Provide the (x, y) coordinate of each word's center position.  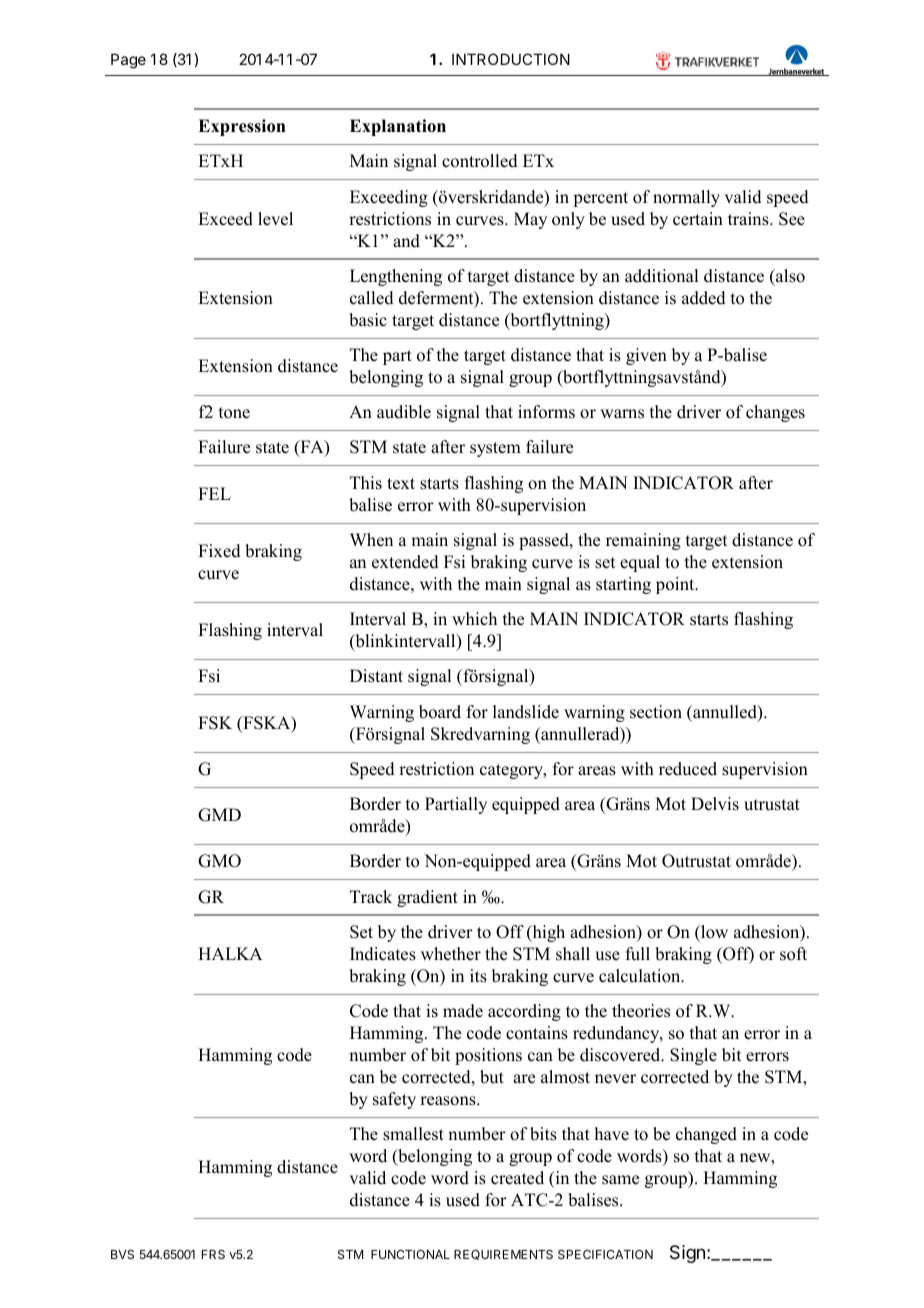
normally (686, 198)
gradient (427, 898)
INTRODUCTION (511, 59)
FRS (213, 1254)
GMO (219, 861)
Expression (242, 127)
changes (775, 413)
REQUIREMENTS (503, 1255)
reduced (688, 769)
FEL (214, 493)
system (495, 449)
